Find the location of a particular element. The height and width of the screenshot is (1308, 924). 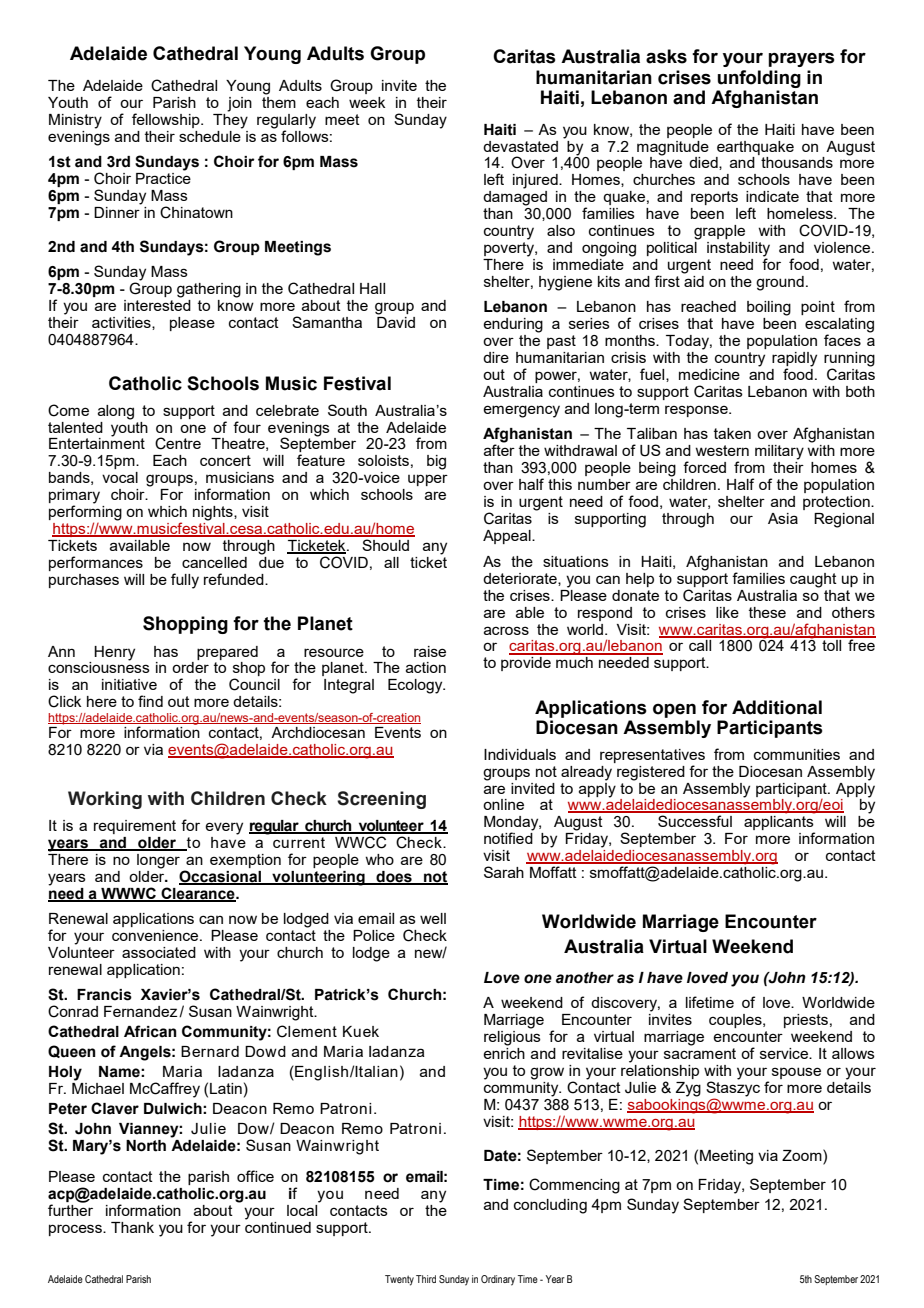

action is located at coordinates (426, 667).
